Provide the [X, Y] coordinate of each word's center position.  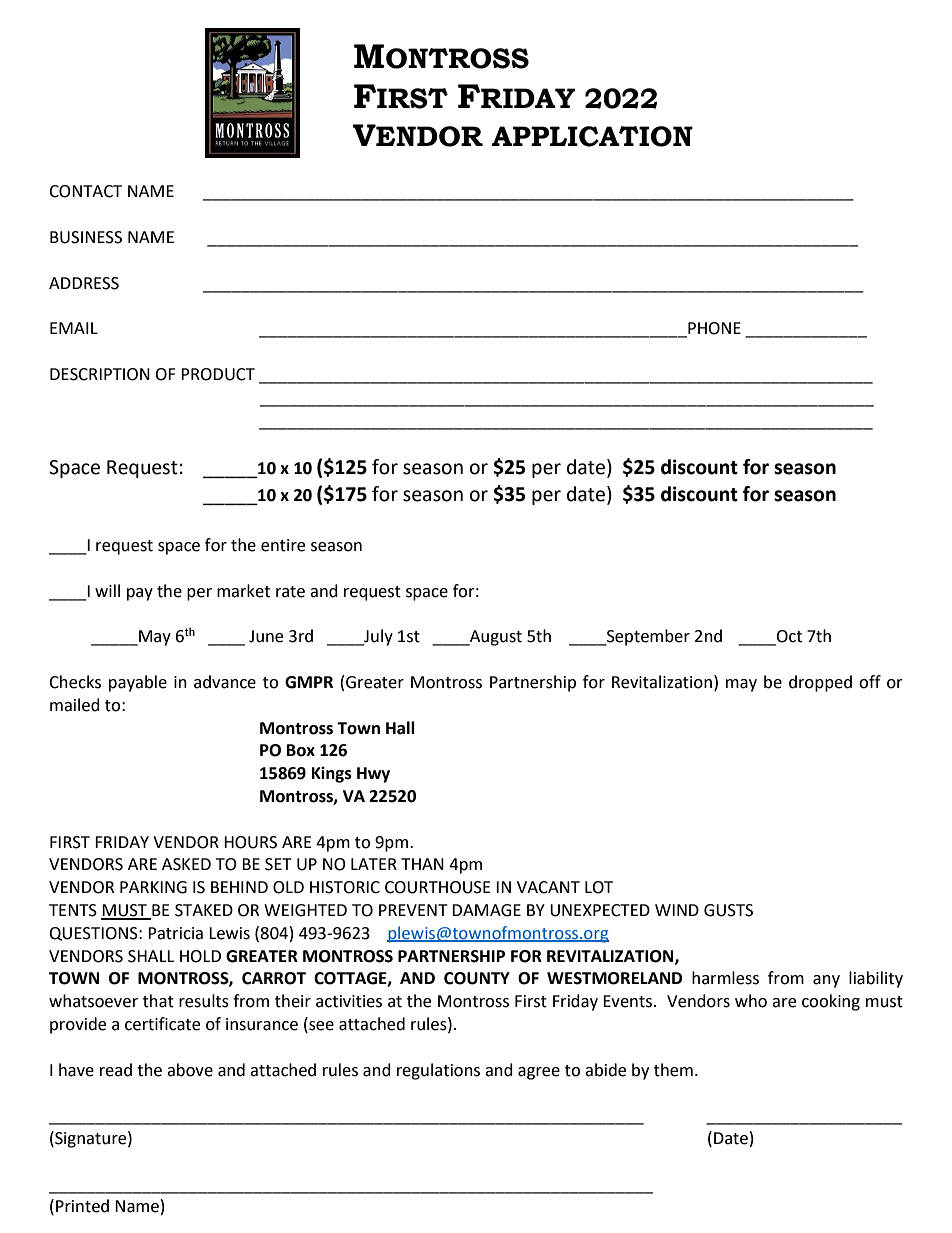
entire [283, 545]
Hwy [373, 775]
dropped [820, 683]
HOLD [200, 956]
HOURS [250, 842]
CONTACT [85, 191]
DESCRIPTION [100, 374]
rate [290, 592]
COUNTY [477, 978]
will [107, 590]
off [870, 682]
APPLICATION [592, 136]
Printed [82, 1206]
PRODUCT [218, 374]
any [826, 981]
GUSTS [728, 910]
